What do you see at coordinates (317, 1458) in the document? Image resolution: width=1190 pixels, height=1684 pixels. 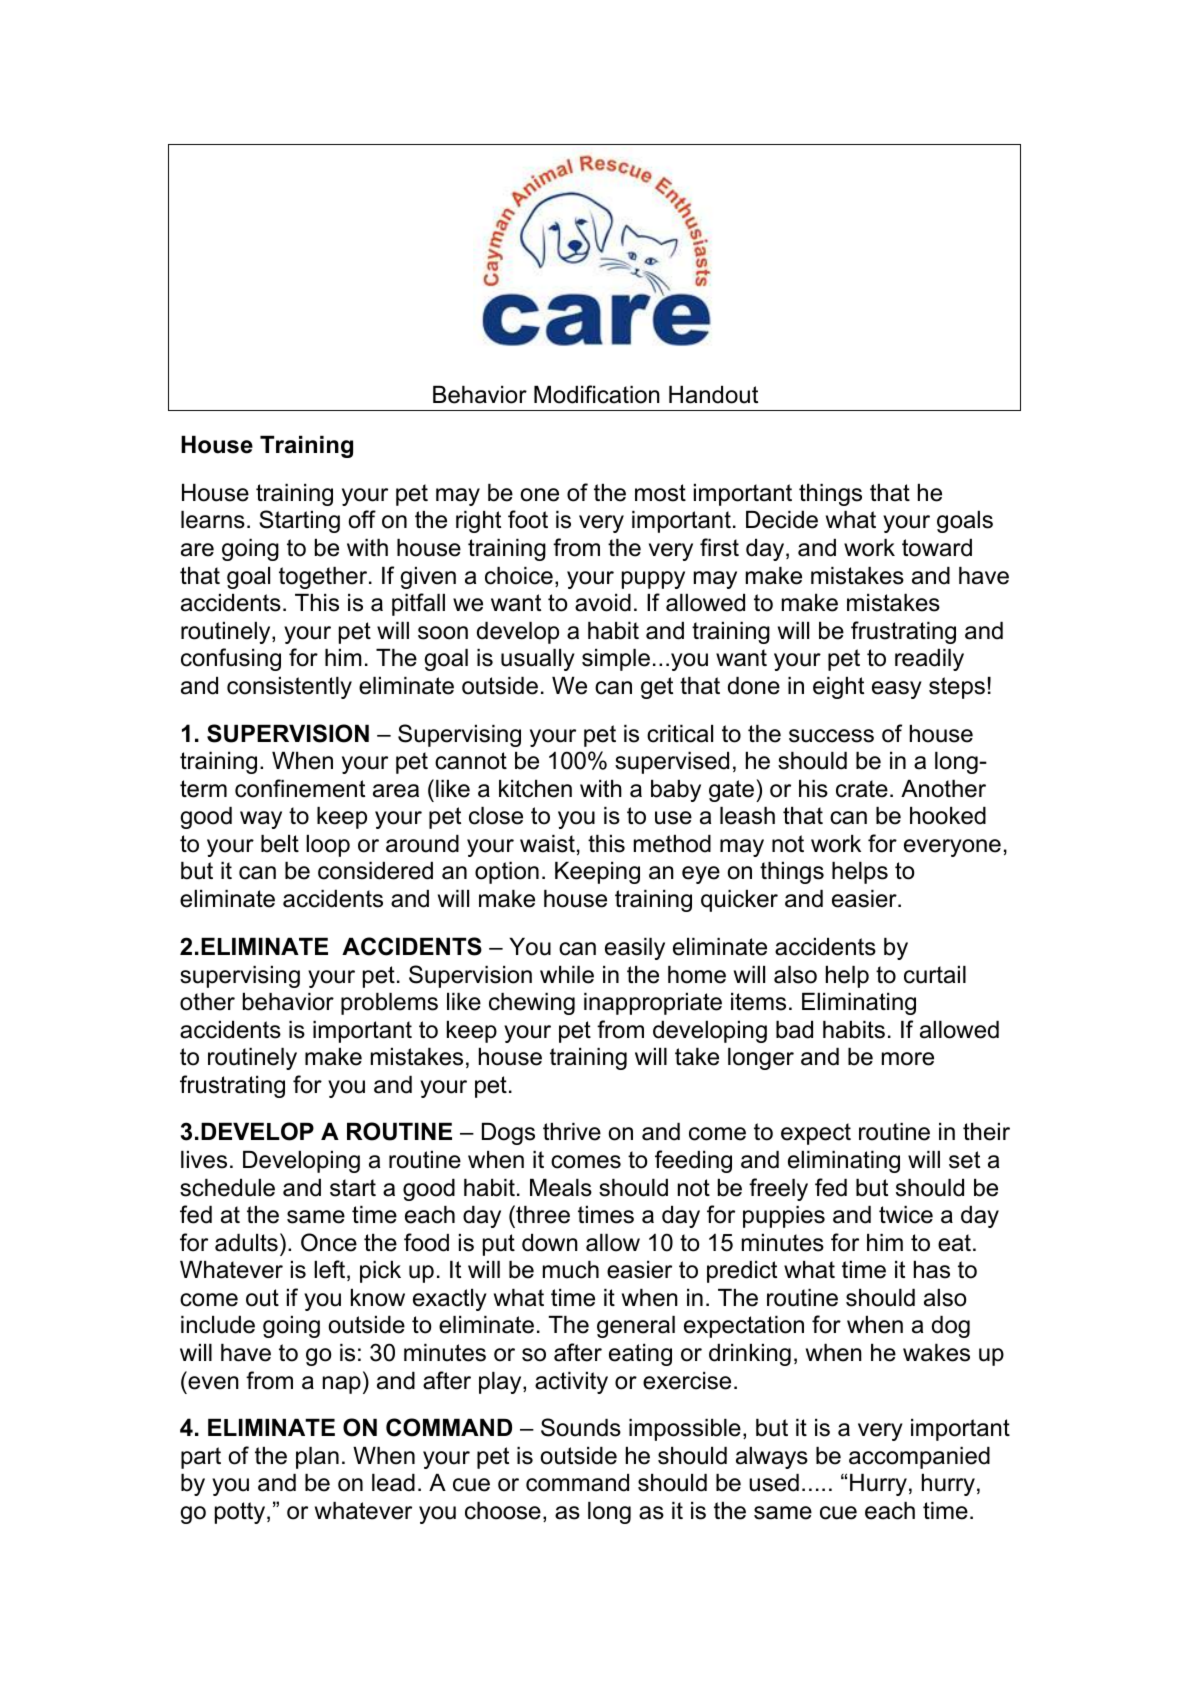 I see `plan` at bounding box center [317, 1458].
